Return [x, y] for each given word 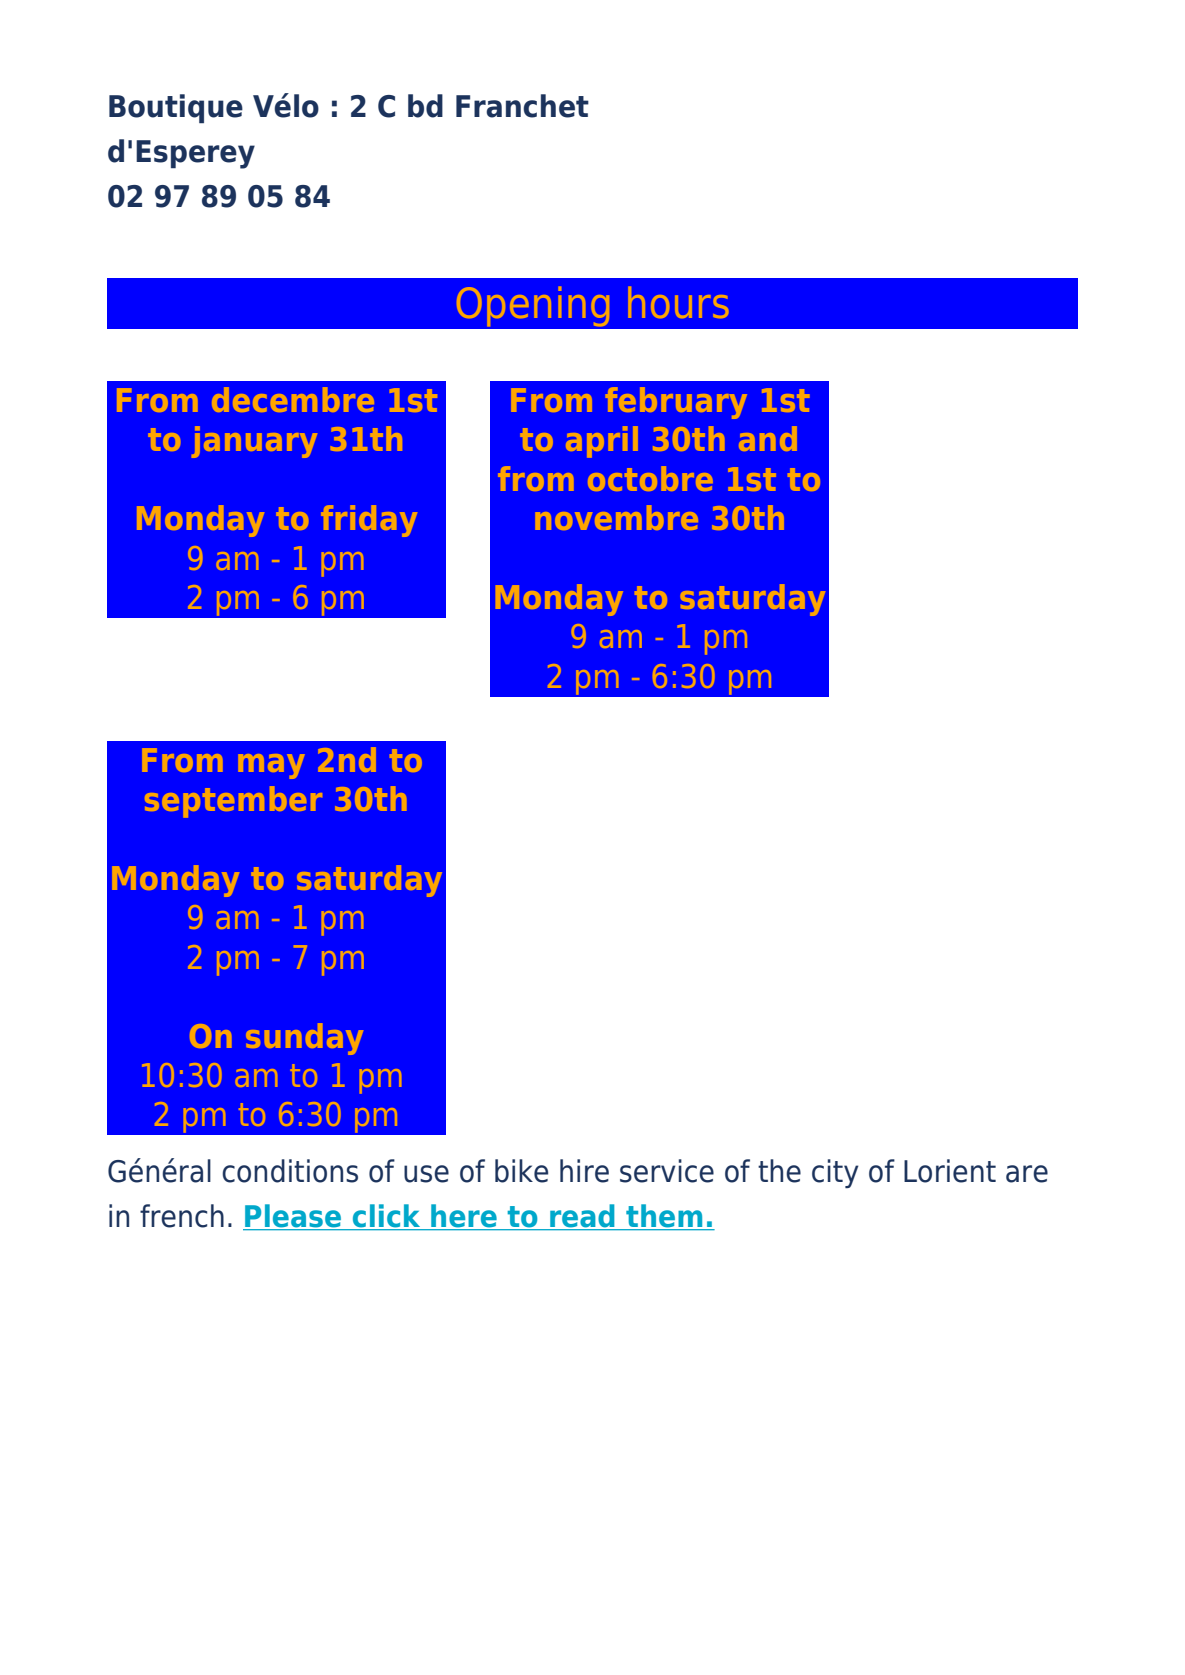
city [835, 1173]
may [271, 766]
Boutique [176, 108]
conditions [290, 1171]
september [233, 801]
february [676, 403]
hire [584, 1171]
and [768, 438]
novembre [617, 517]
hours [678, 302]
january [254, 442]
